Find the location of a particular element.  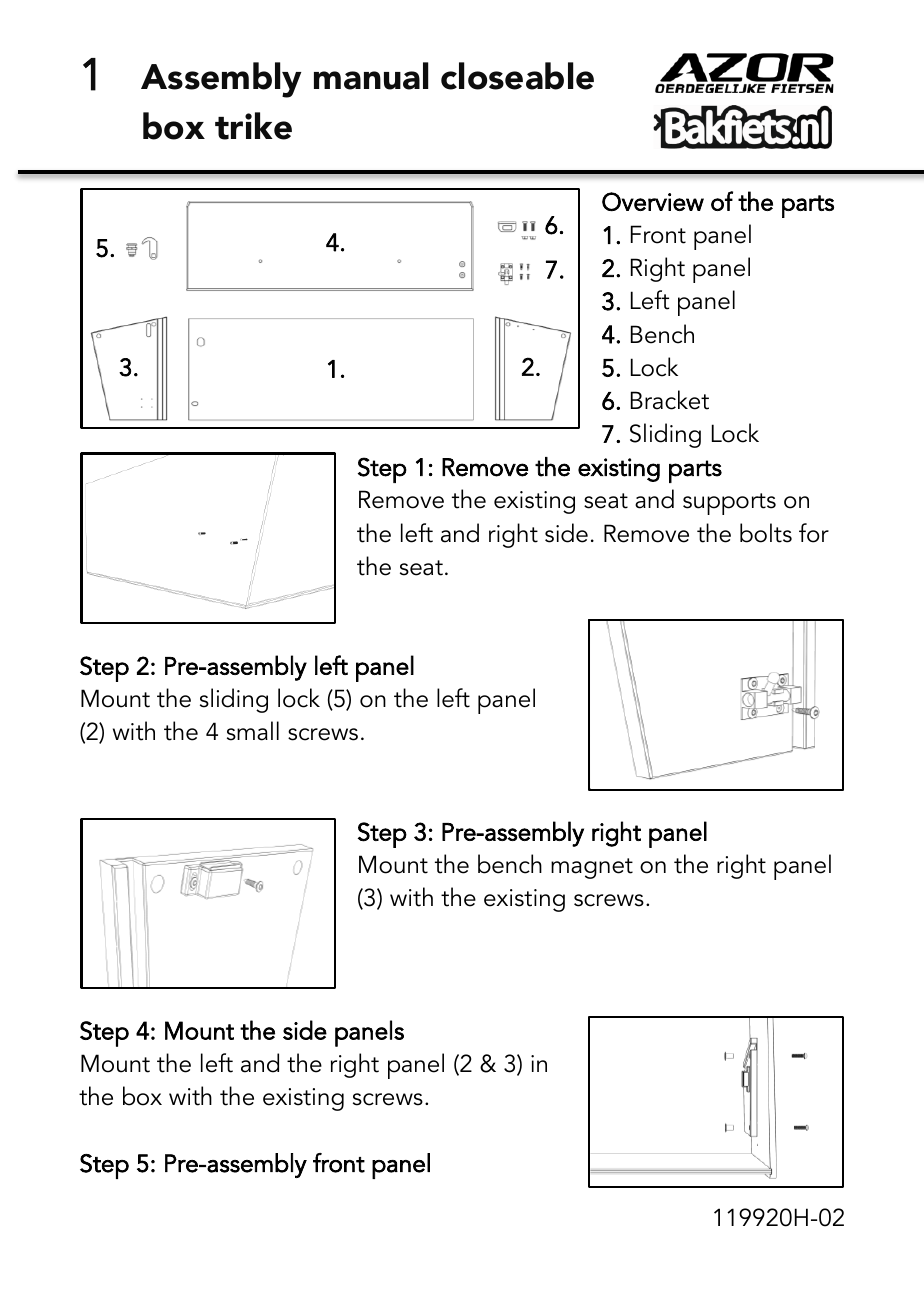

manual is located at coordinates (371, 76).
